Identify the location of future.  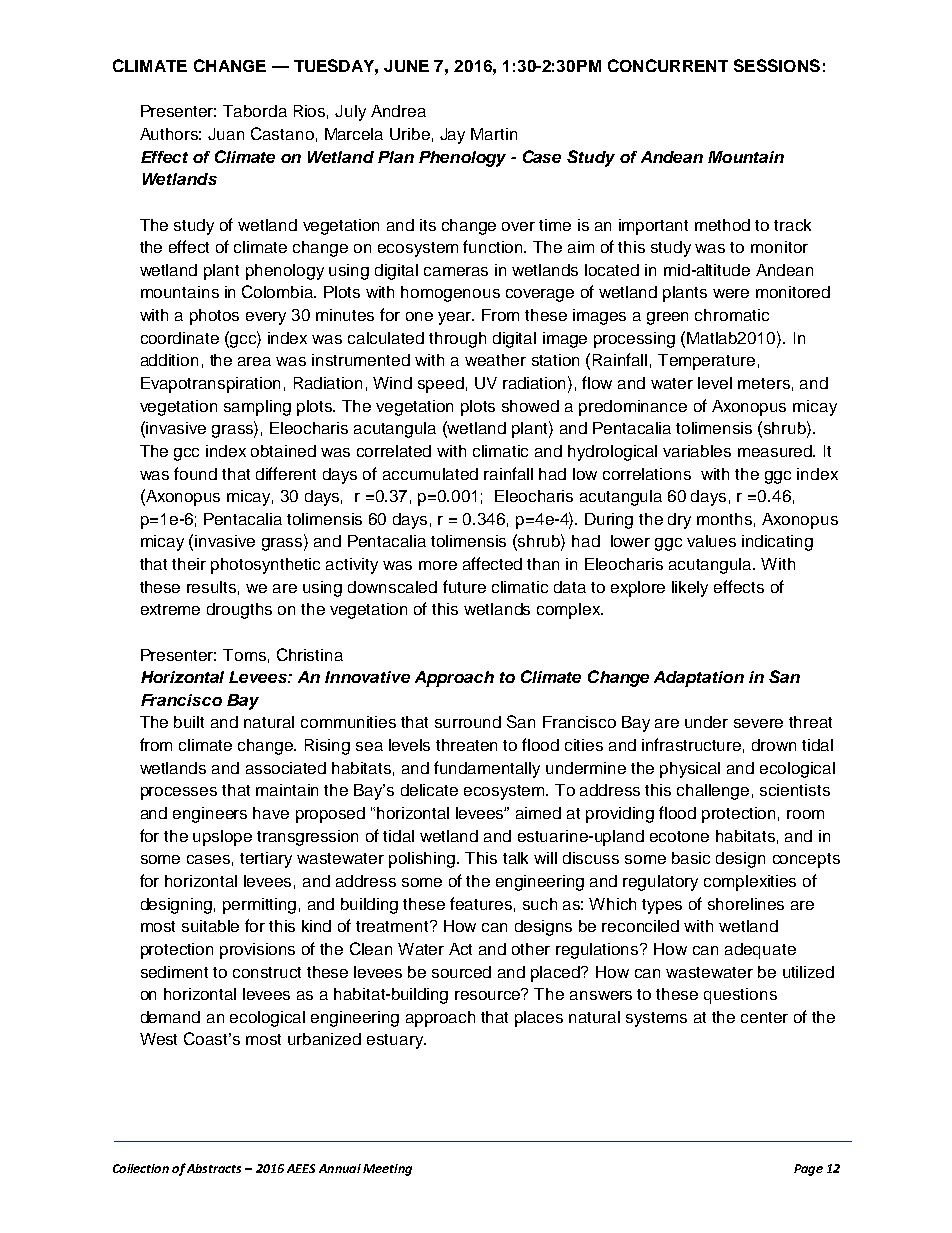
(464, 586).
